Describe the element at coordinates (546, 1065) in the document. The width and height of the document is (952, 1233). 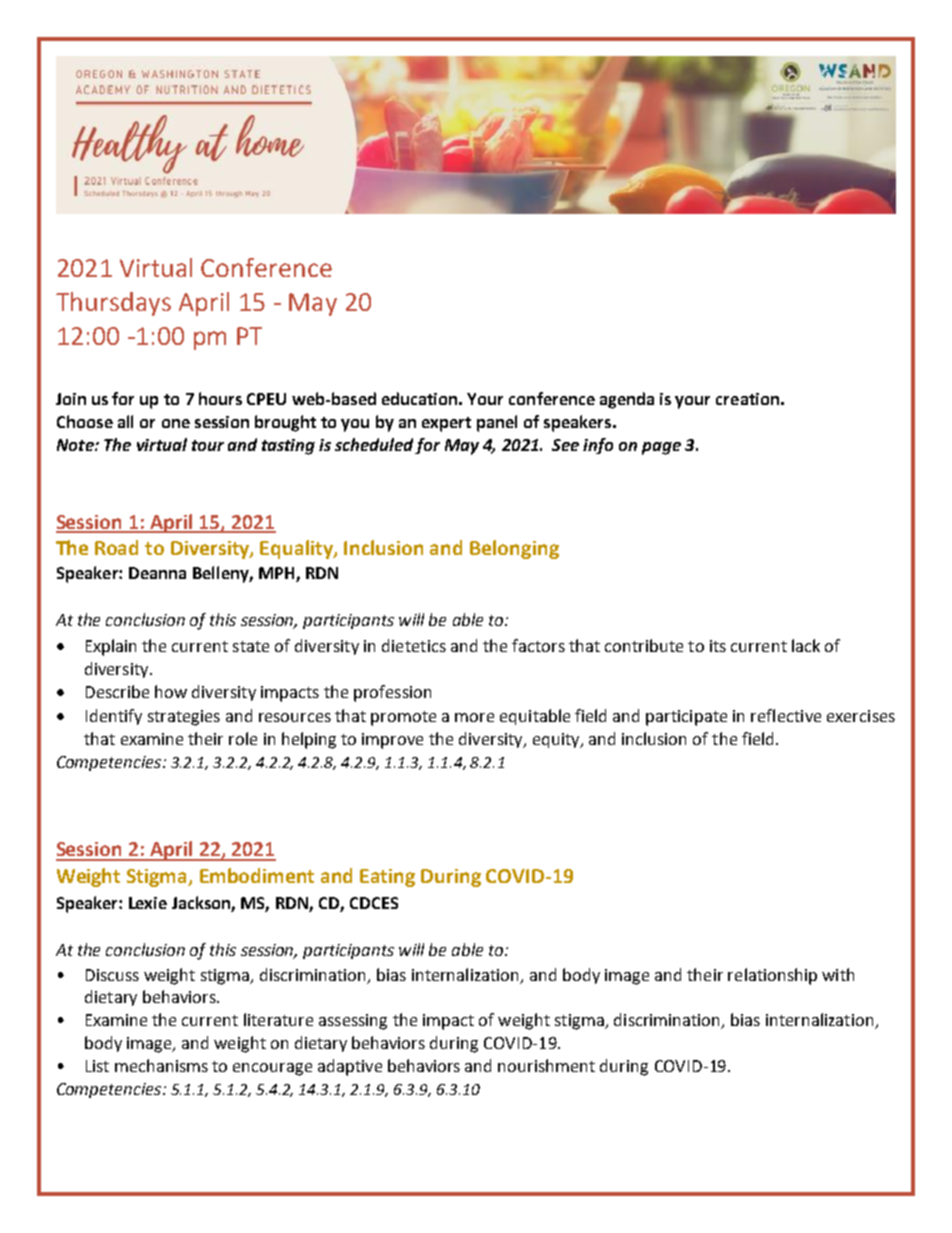
I see `nourishment` at that location.
